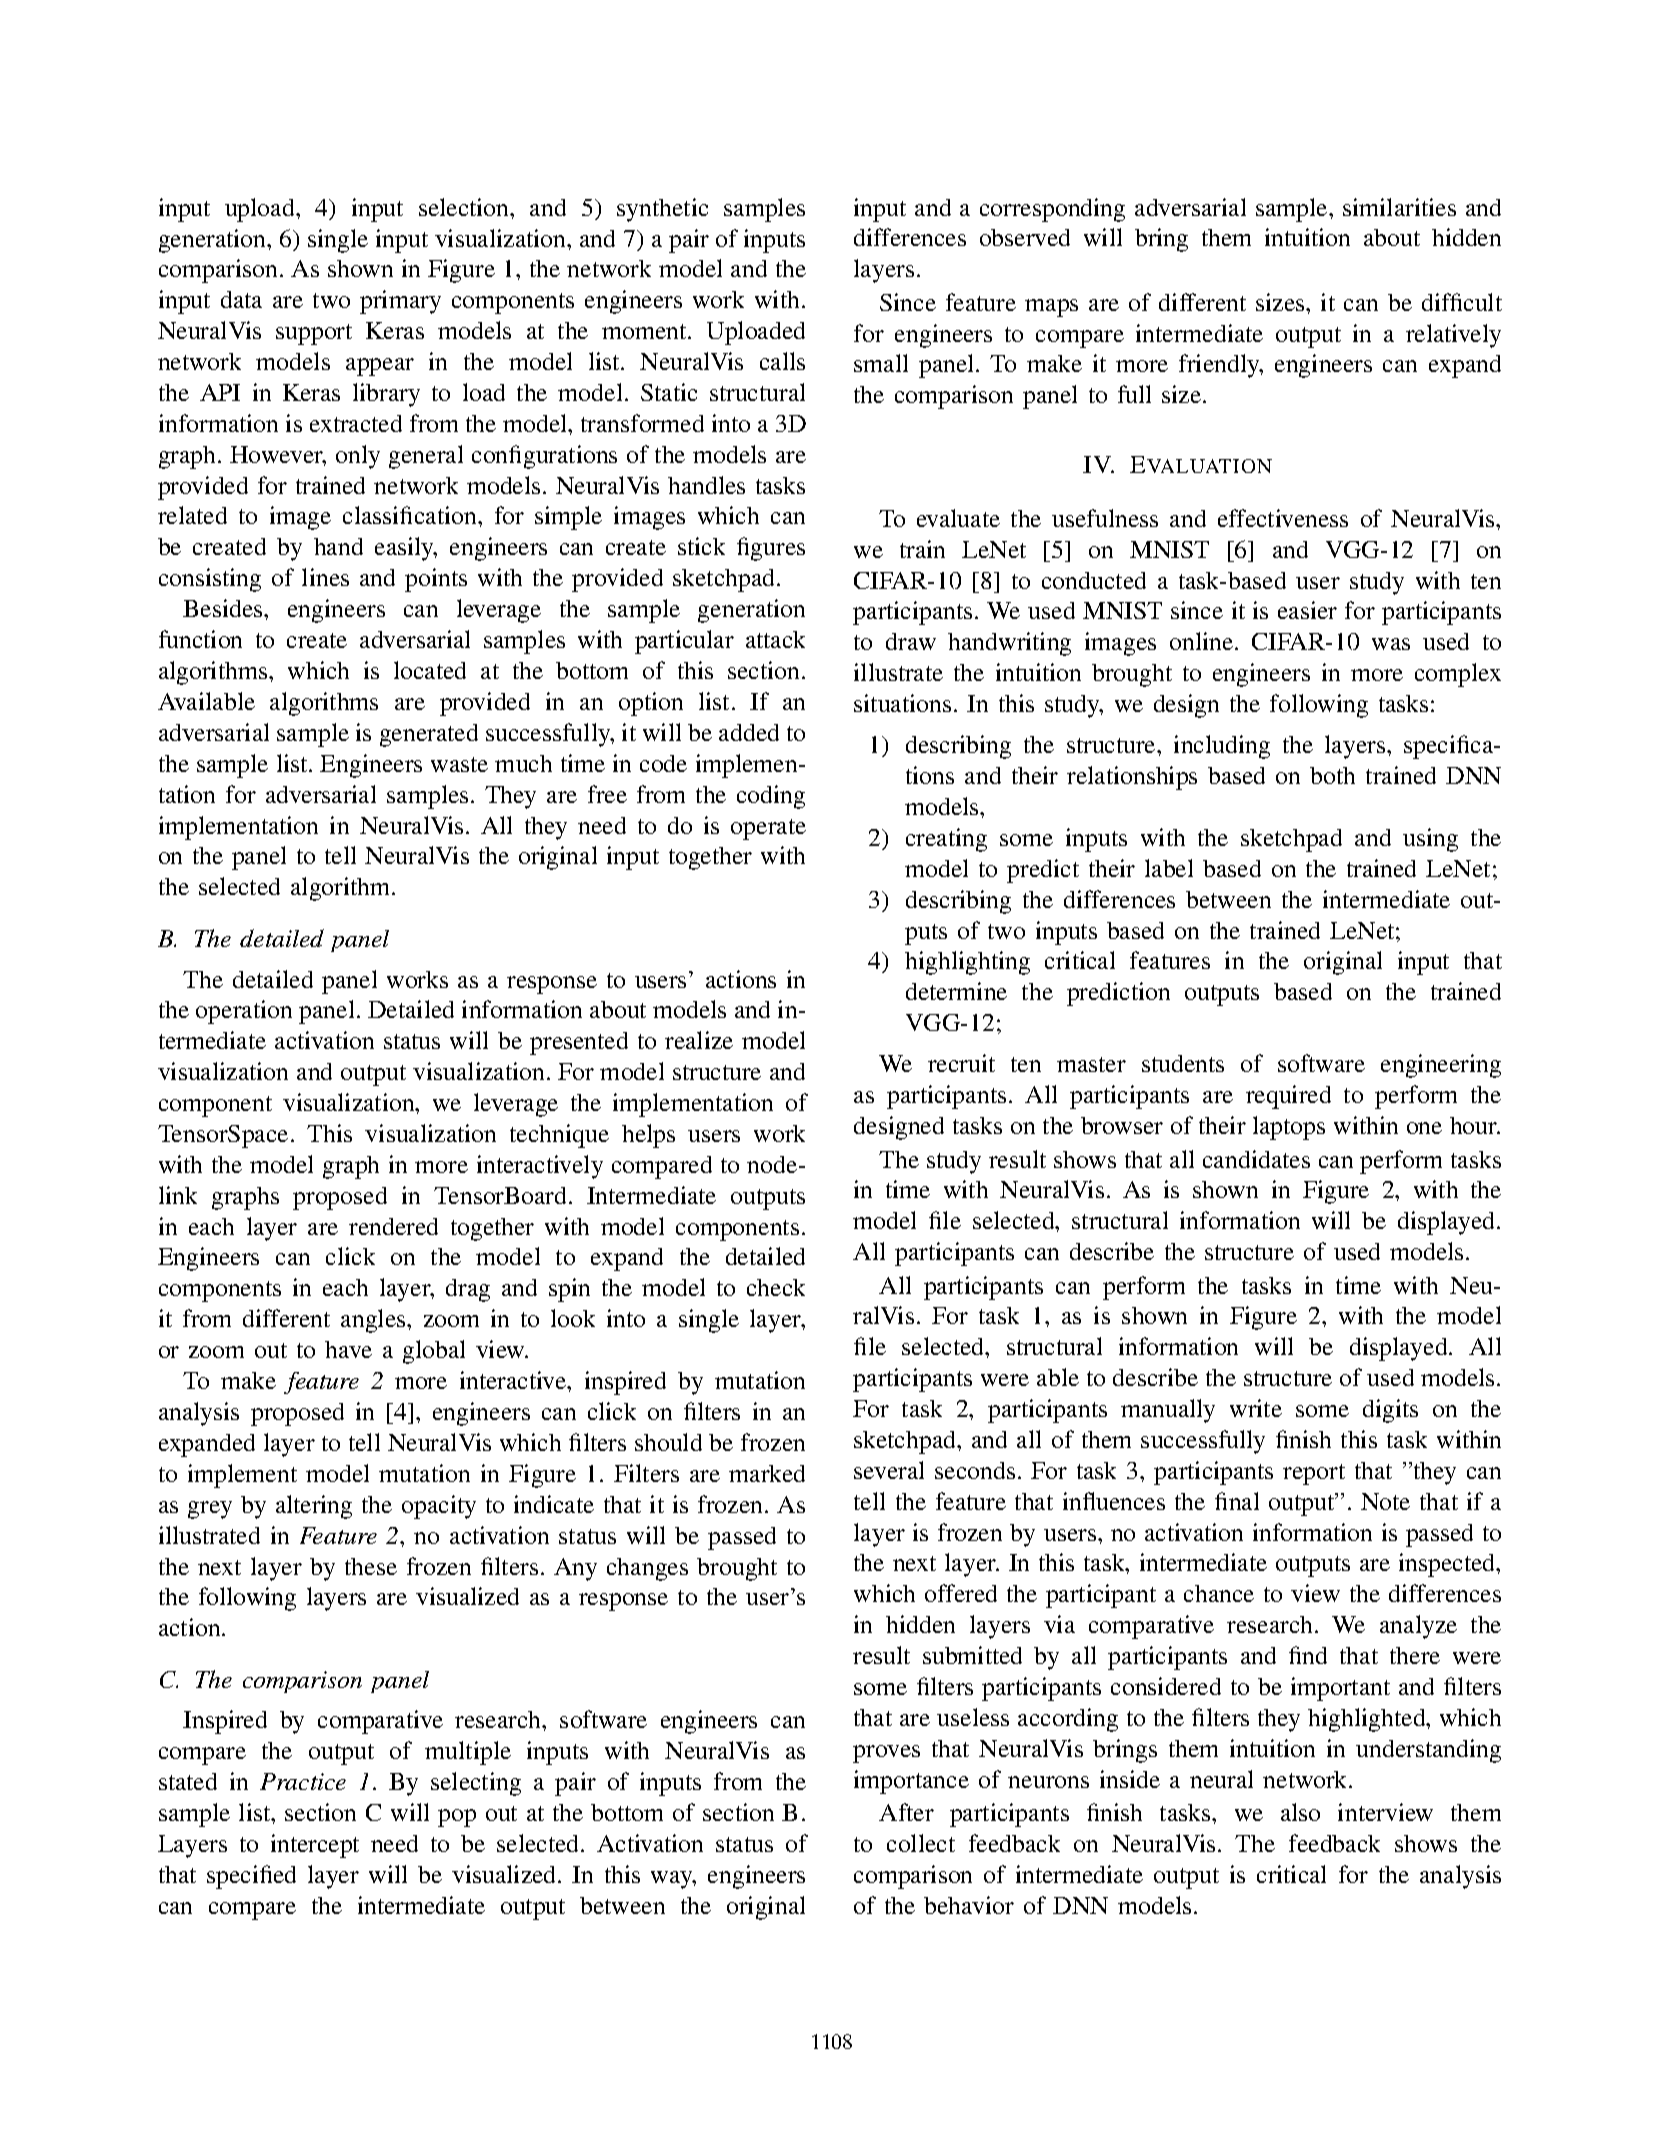 This screenshot has width=1664, height=2153. What do you see at coordinates (776, 1287) in the screenshot?
I see `check` at bounding box center [776, 1287].
